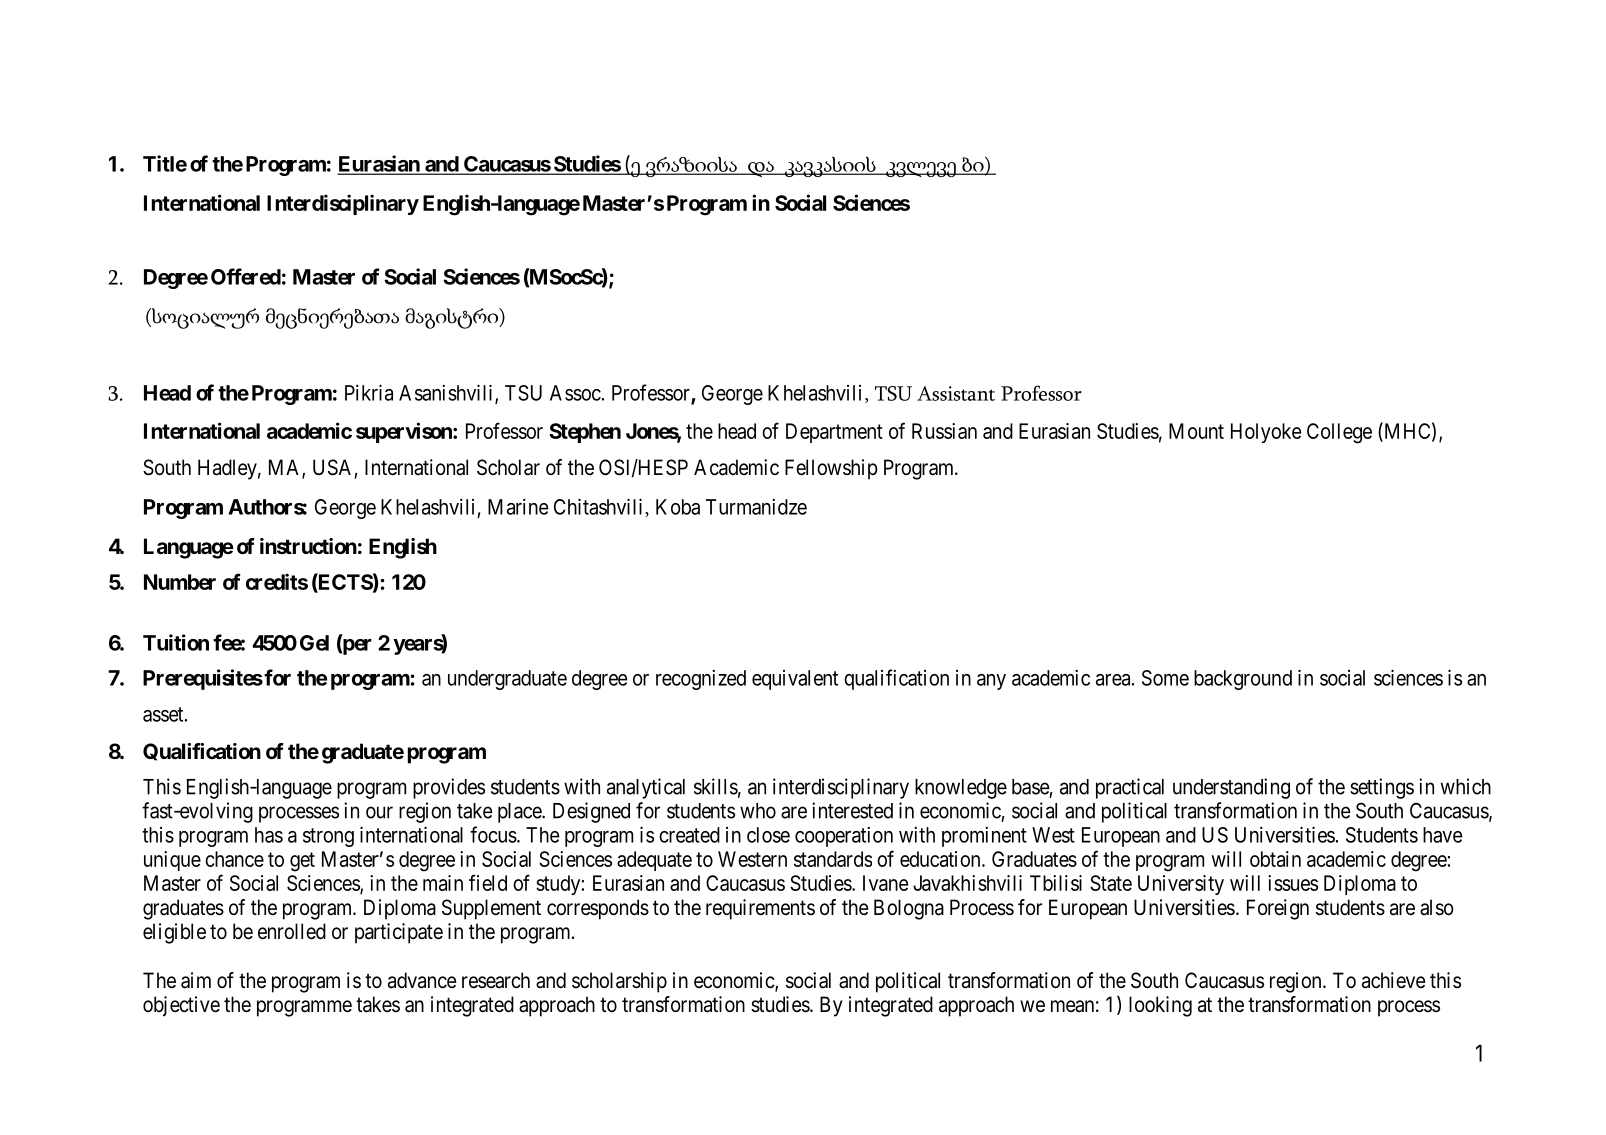  I want to click on provides, so click(449, 788).
